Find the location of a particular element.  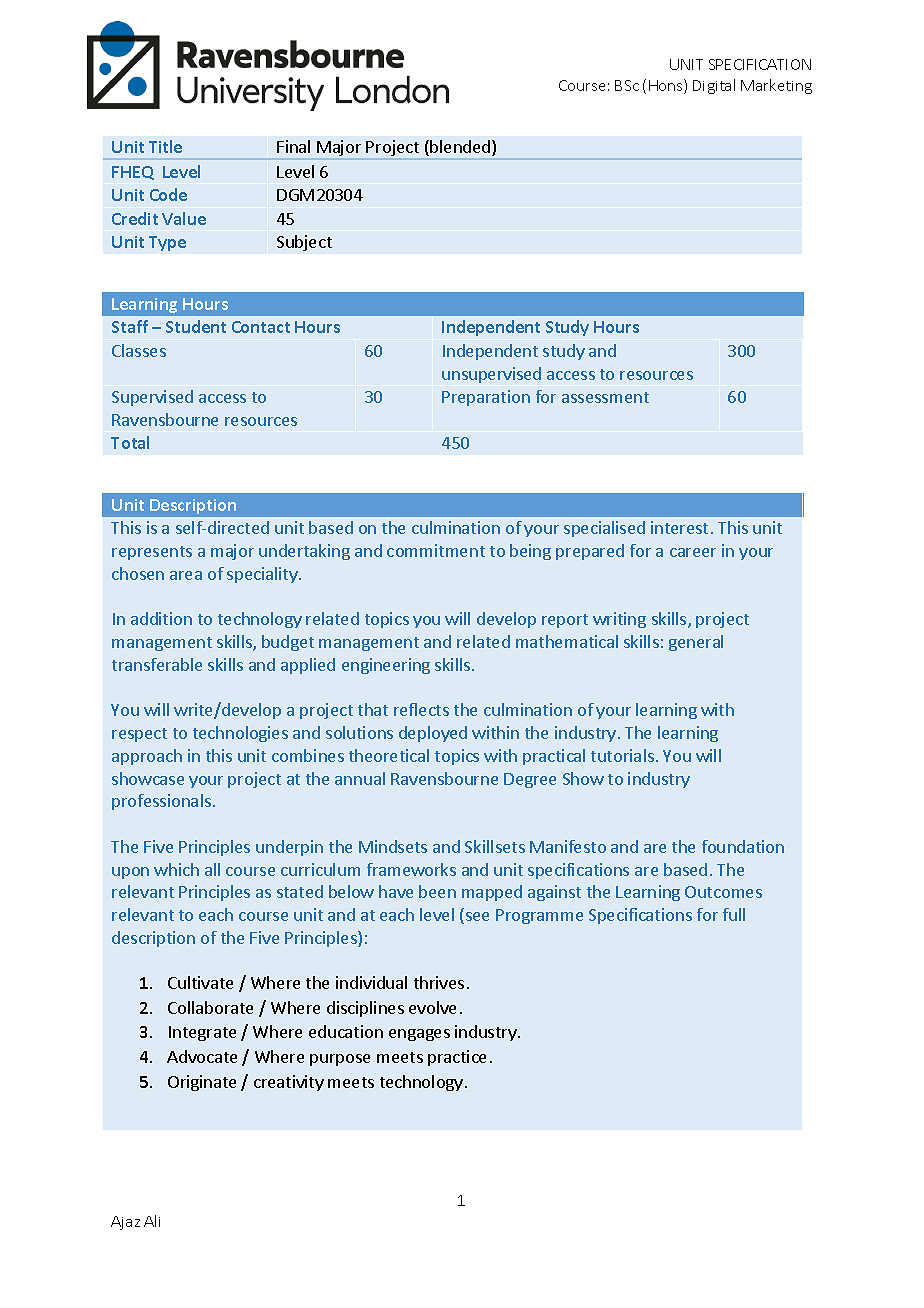

Title is located at coordinates (165, 146).
